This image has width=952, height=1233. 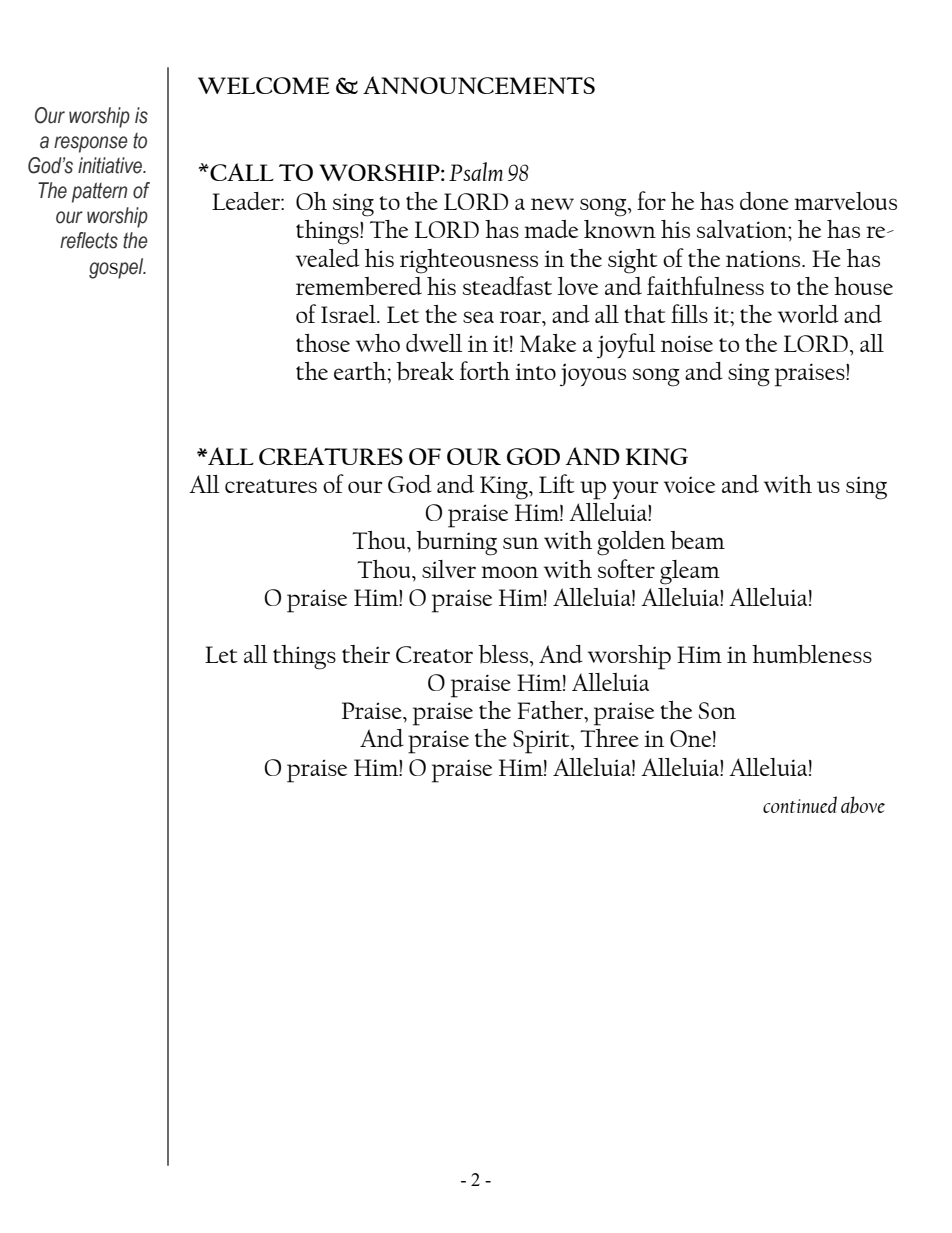 I want to click on done, so click(x=764, y=201).
